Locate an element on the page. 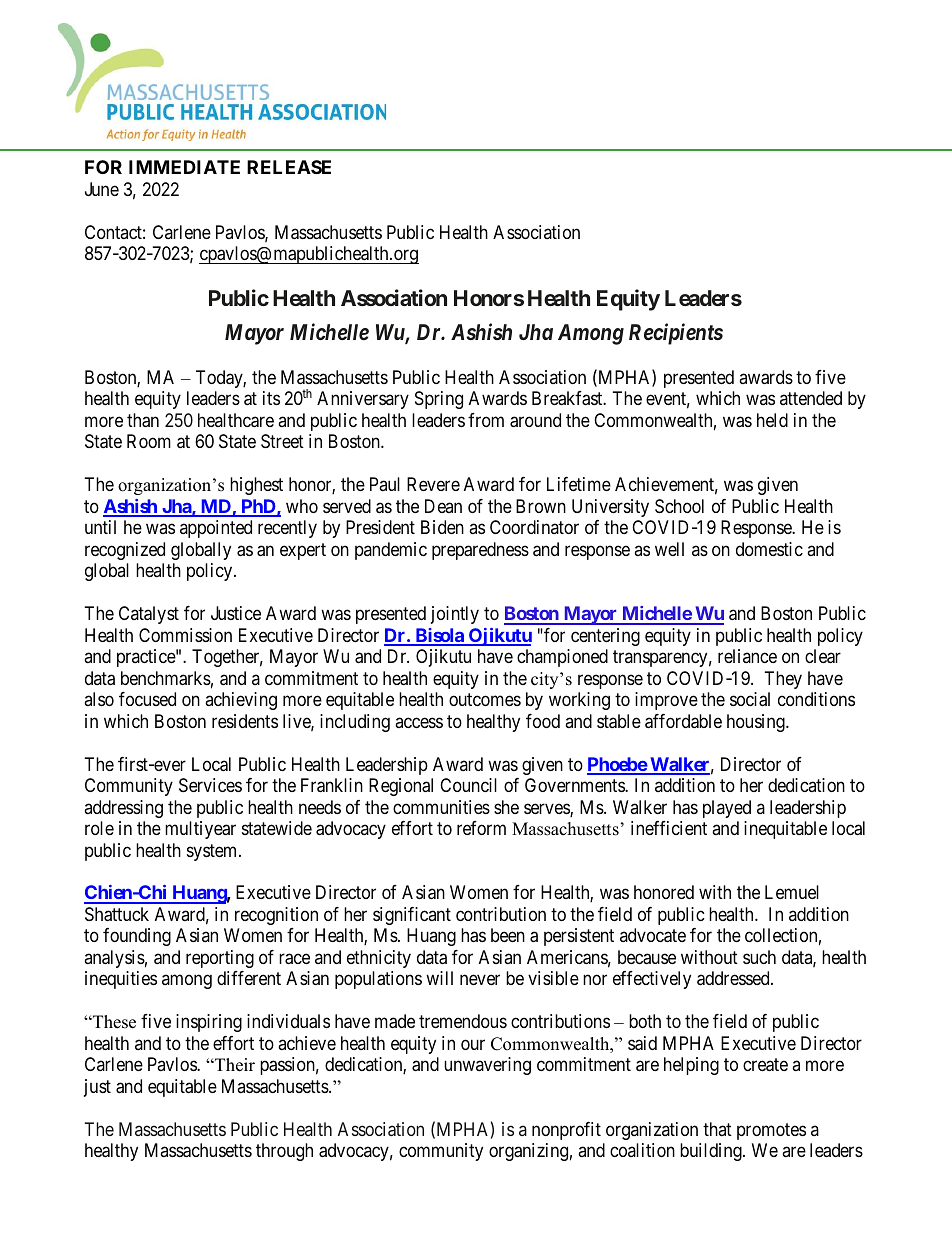  unwavering is located at coordinates (487, 1066).
